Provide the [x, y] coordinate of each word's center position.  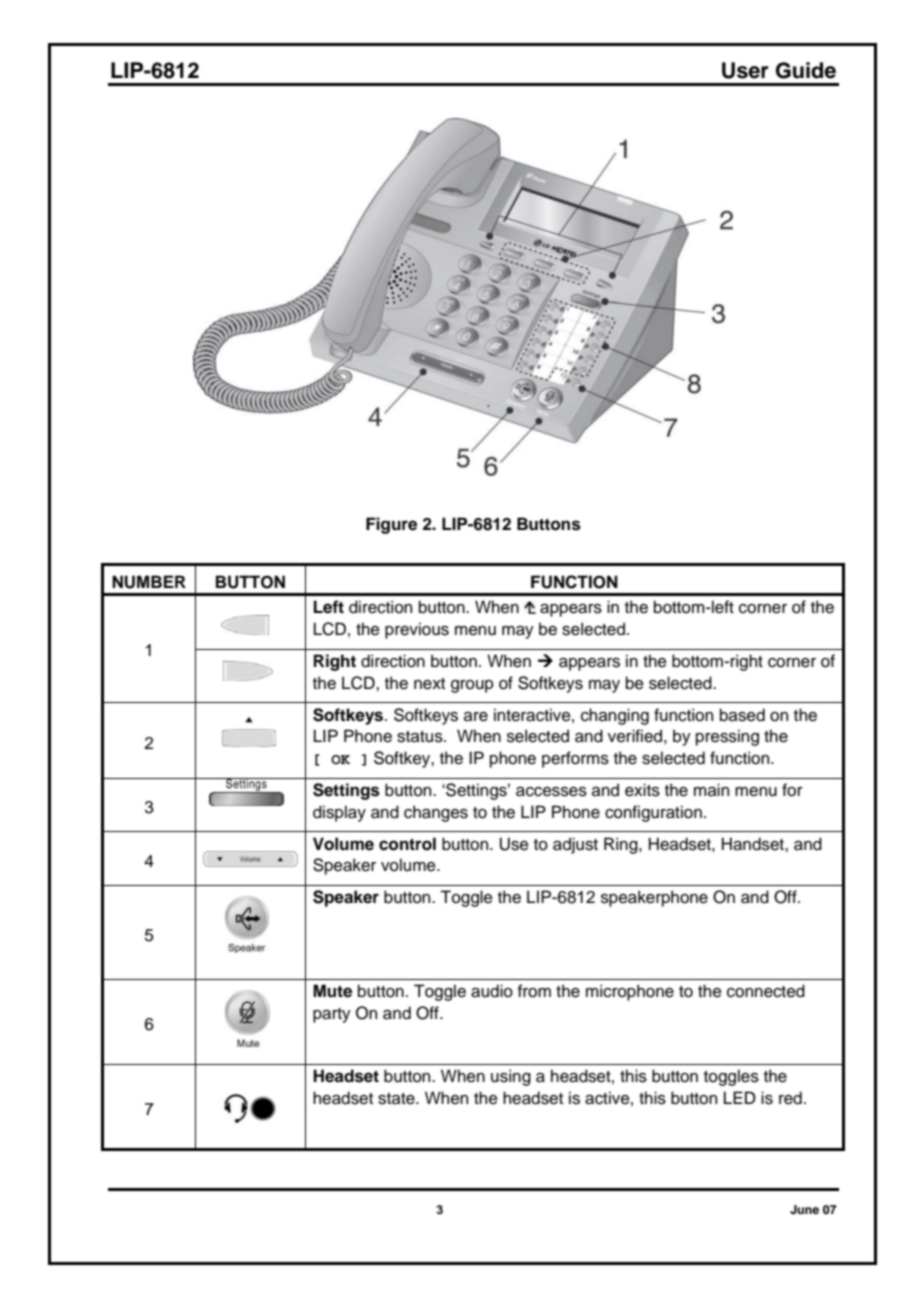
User [745, 70]
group [472, 686]
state [397, 1099]
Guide [806, 70]
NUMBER [149, 582]
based [742, 715]
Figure [391, 525]
